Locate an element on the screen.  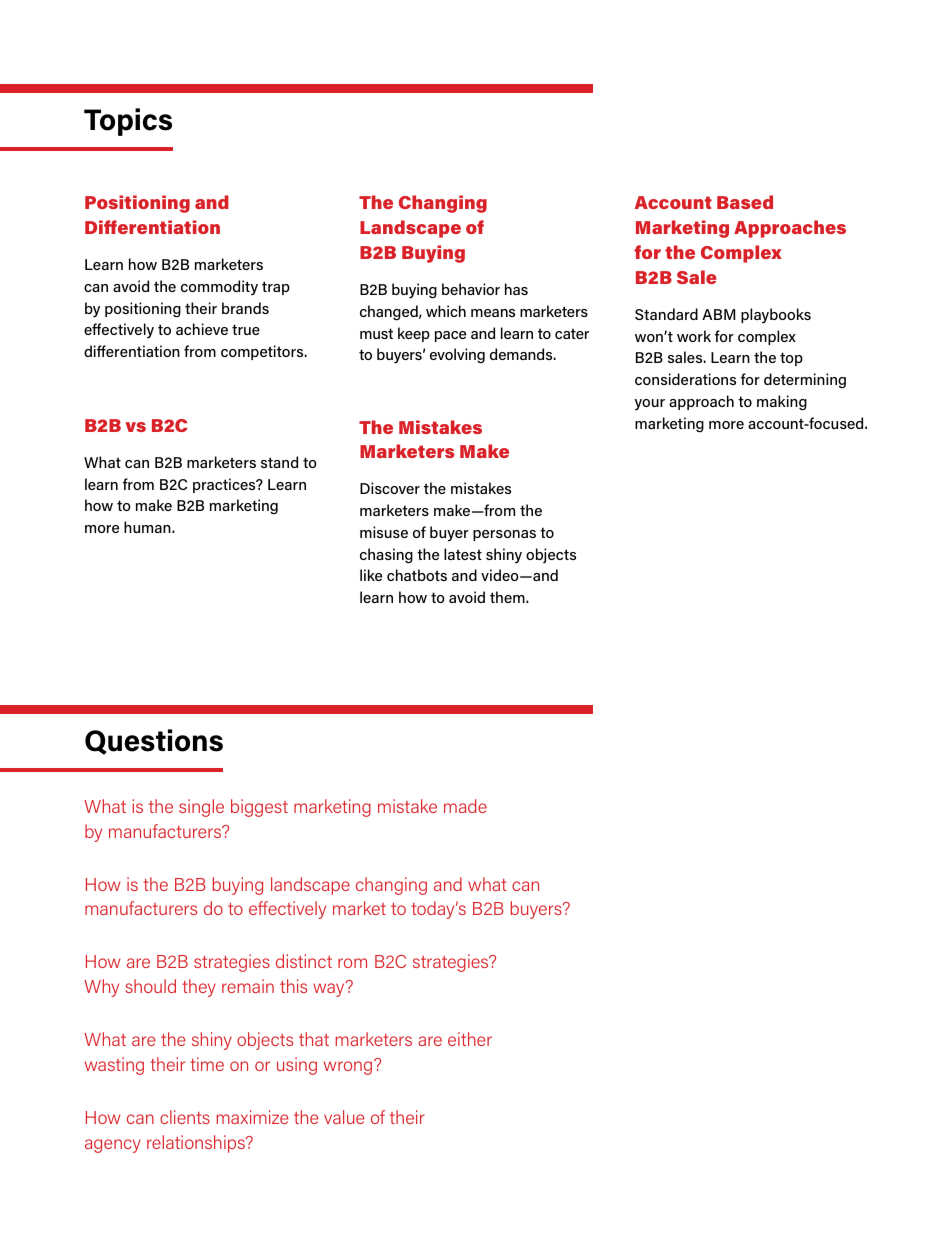
single is located at coordinates (201, 808).
